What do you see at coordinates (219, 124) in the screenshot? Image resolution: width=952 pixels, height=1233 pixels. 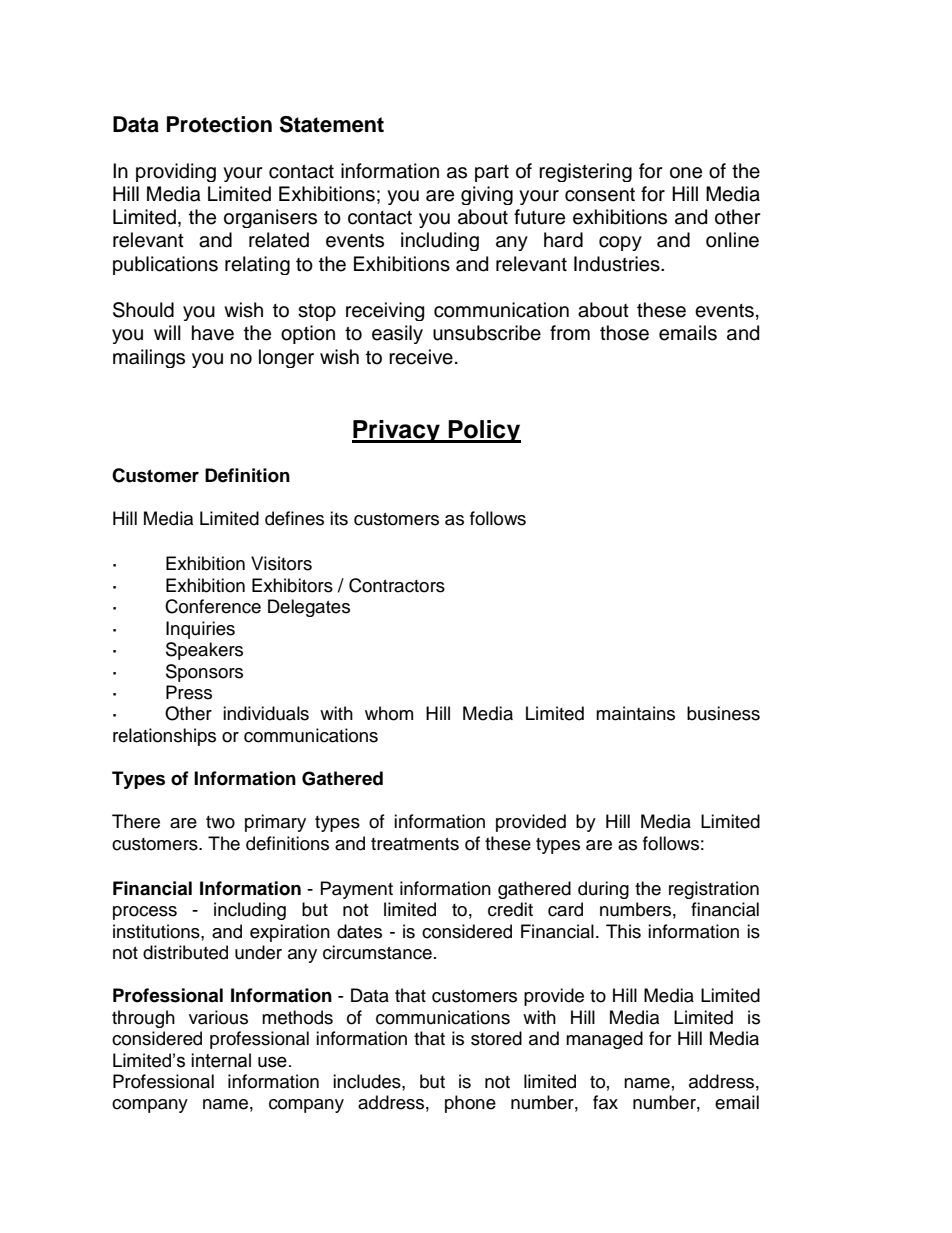 I see `Protection` at bounding box center [219, 124].
